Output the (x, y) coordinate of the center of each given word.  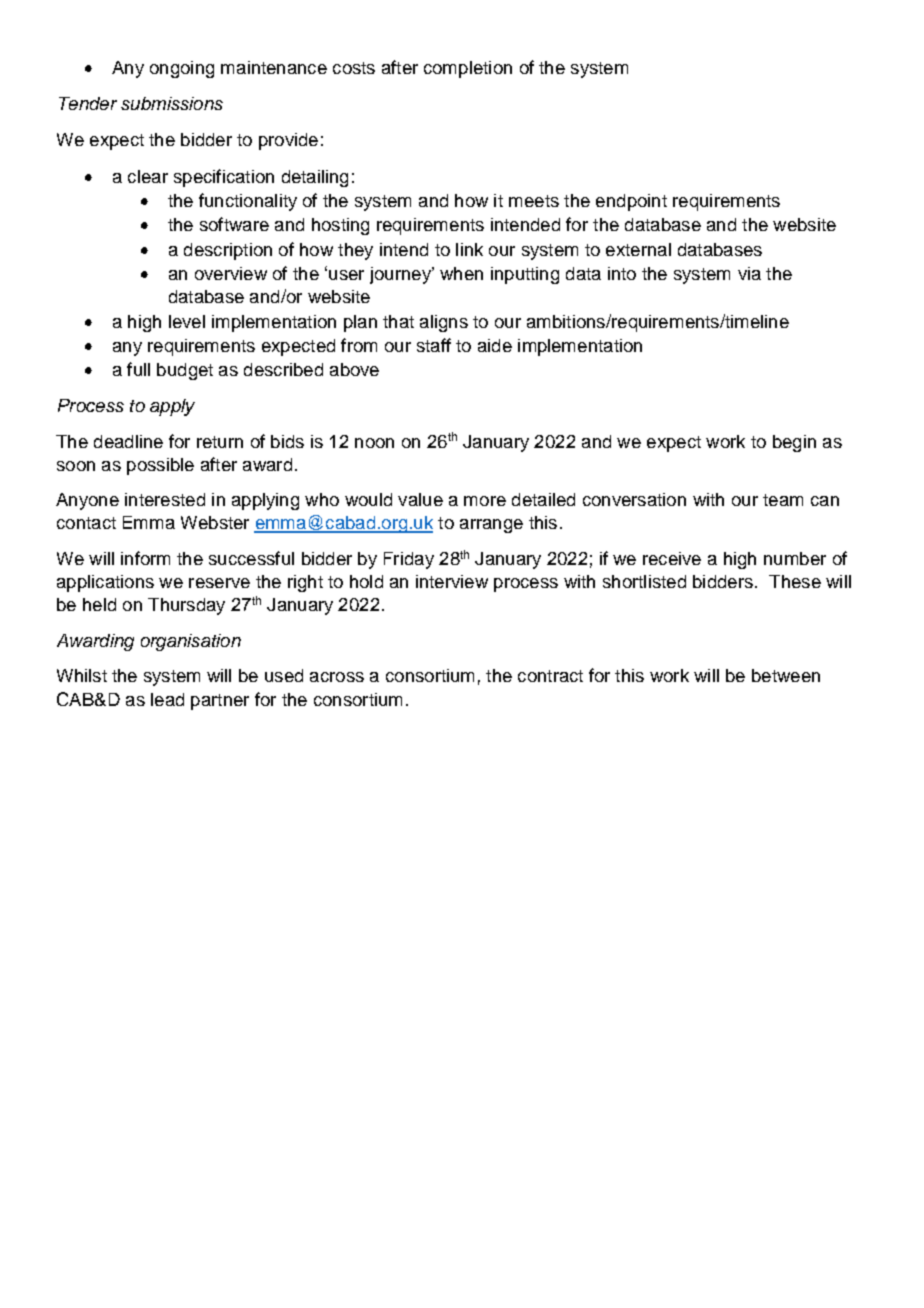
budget (185, 371)
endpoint (631, 202)
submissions (172, 103)
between (786, 675)
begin (794, 443)
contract (550, 676)
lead (167, 699)
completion (468, 69)
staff (434, 345)
